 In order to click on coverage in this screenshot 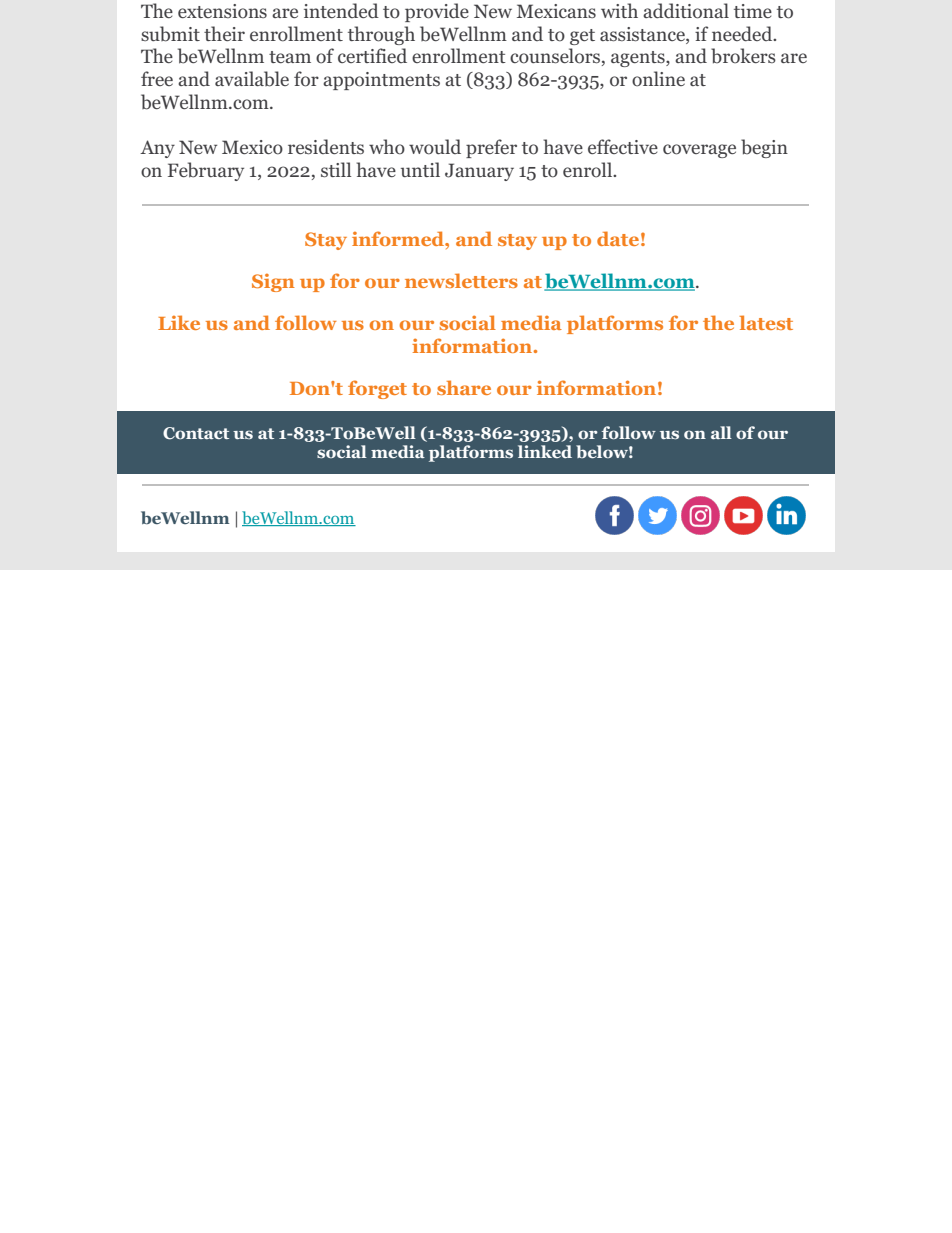, I will do `click(699, 151)`.
